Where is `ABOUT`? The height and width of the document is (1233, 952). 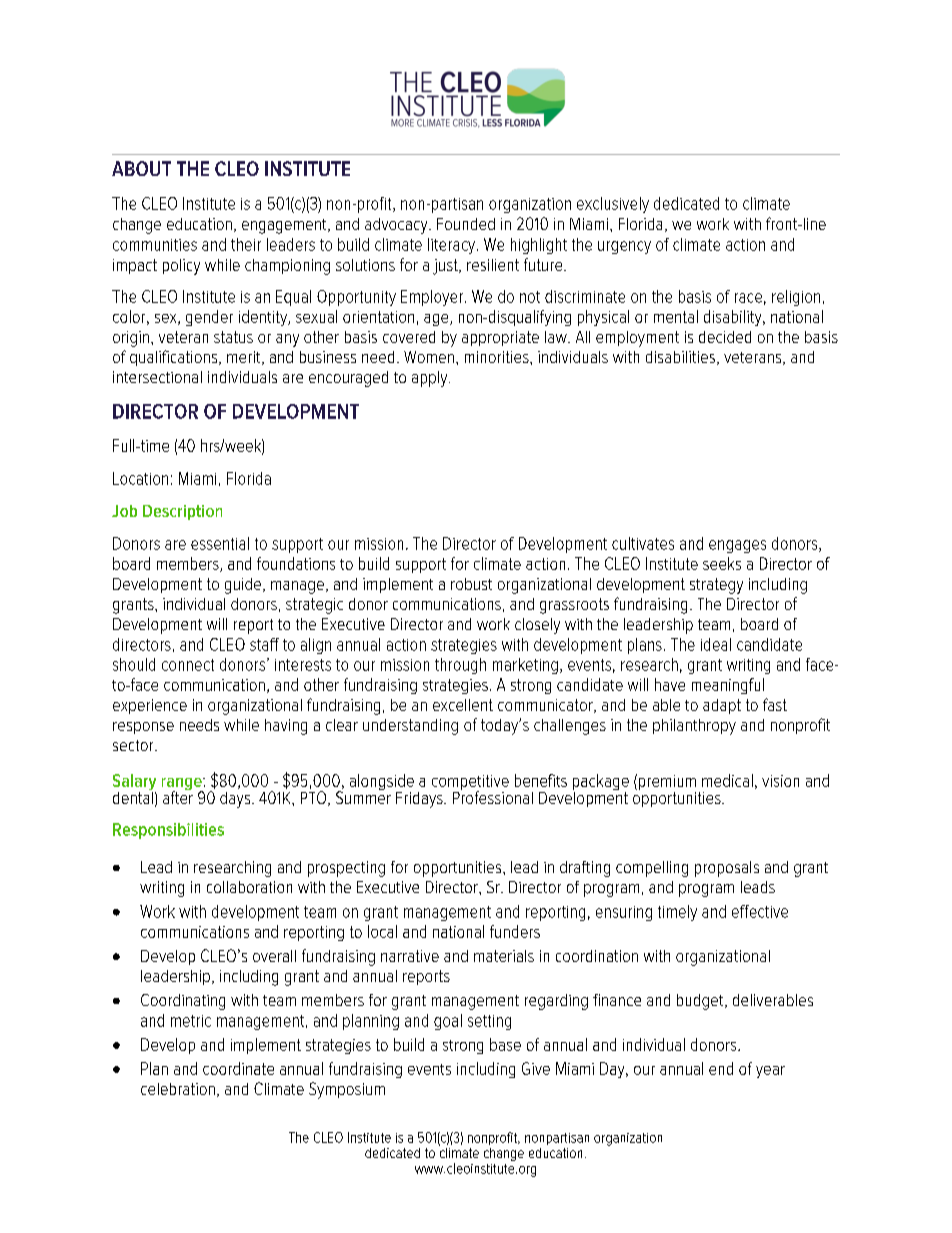
ABOUT is located at coordinates (141, 168).
